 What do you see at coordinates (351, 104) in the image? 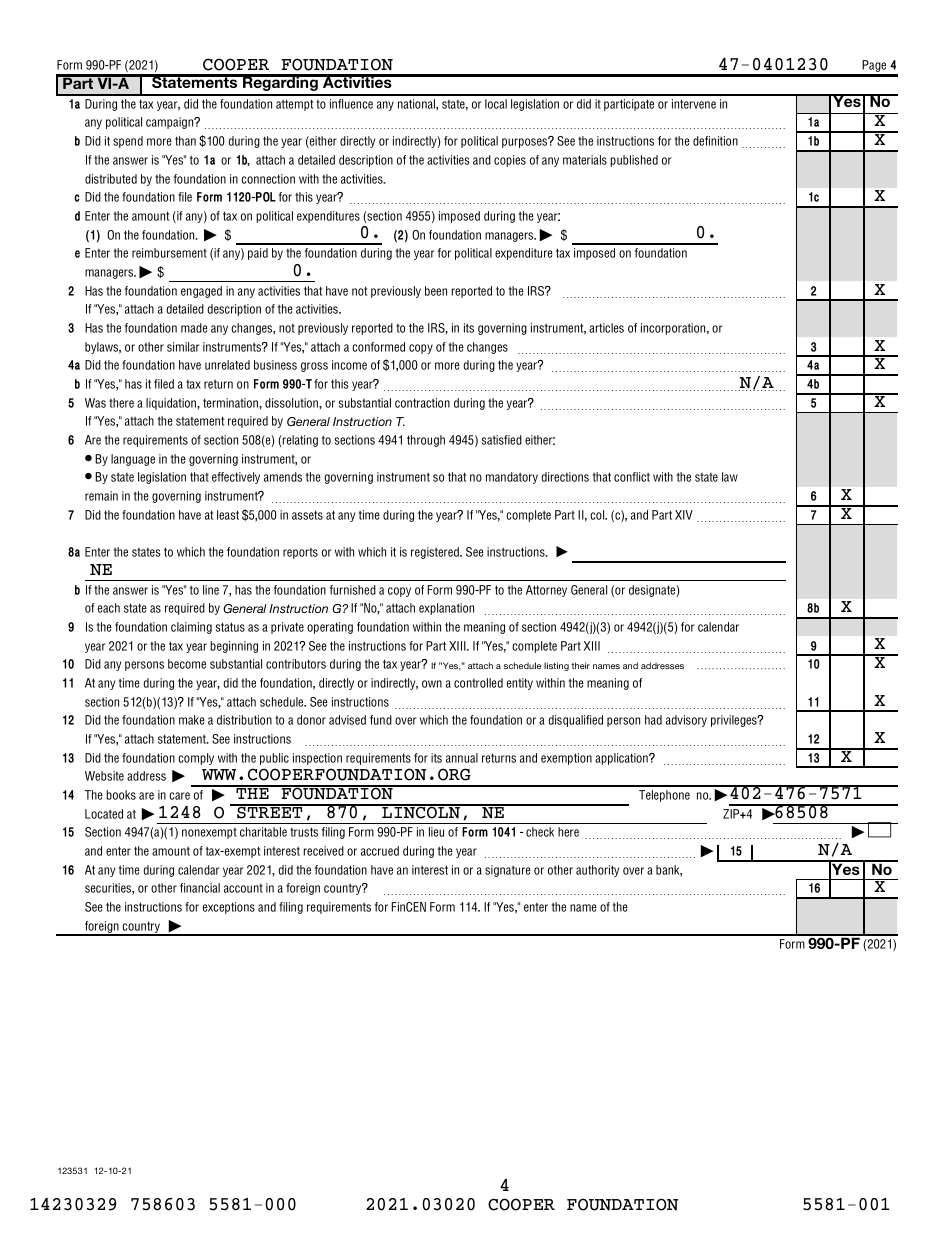
I see `influence` at bounding box center [351, 104].
